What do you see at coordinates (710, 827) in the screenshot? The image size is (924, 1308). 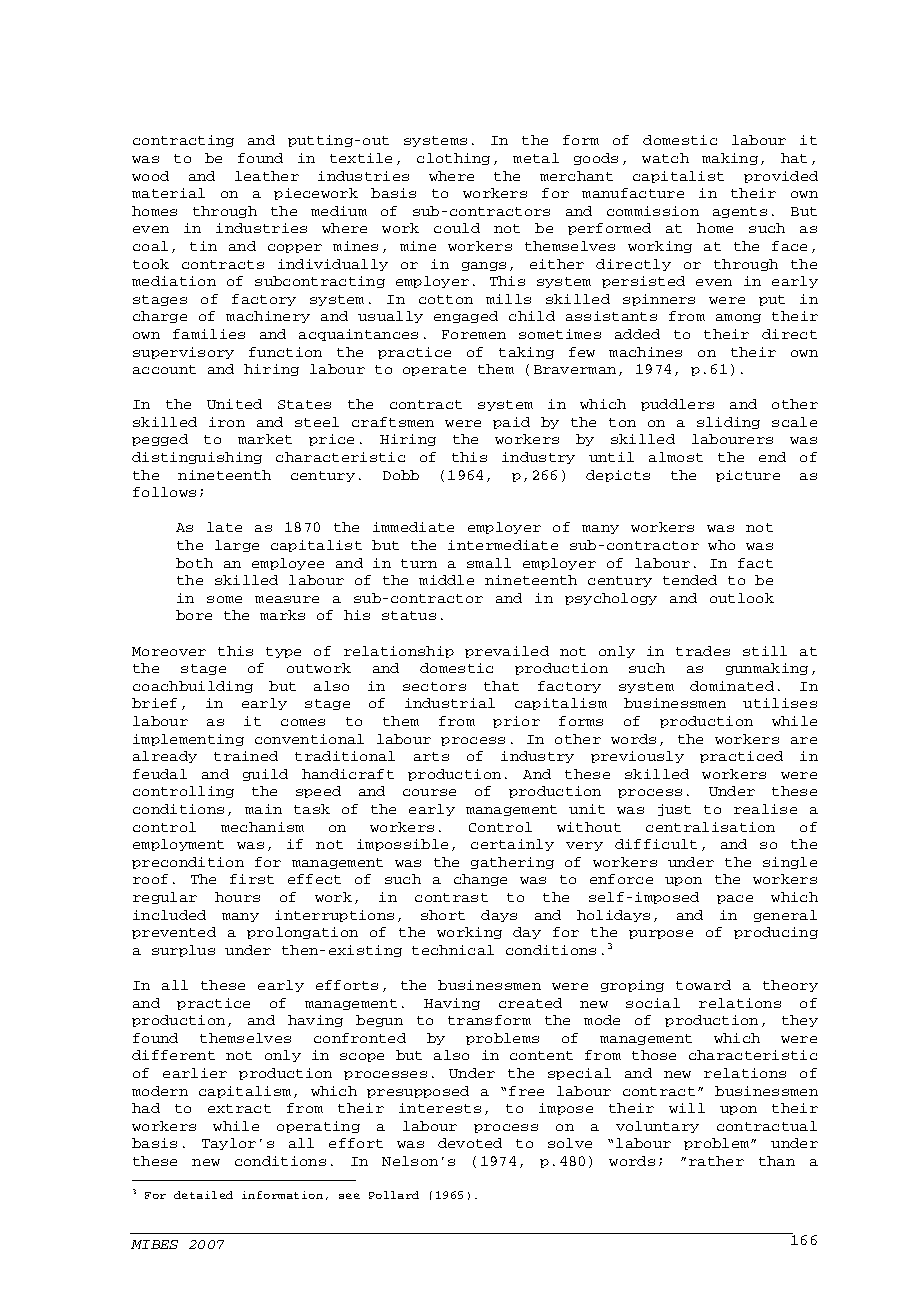 I see `centralisation` at bounding box center [710, 827].
